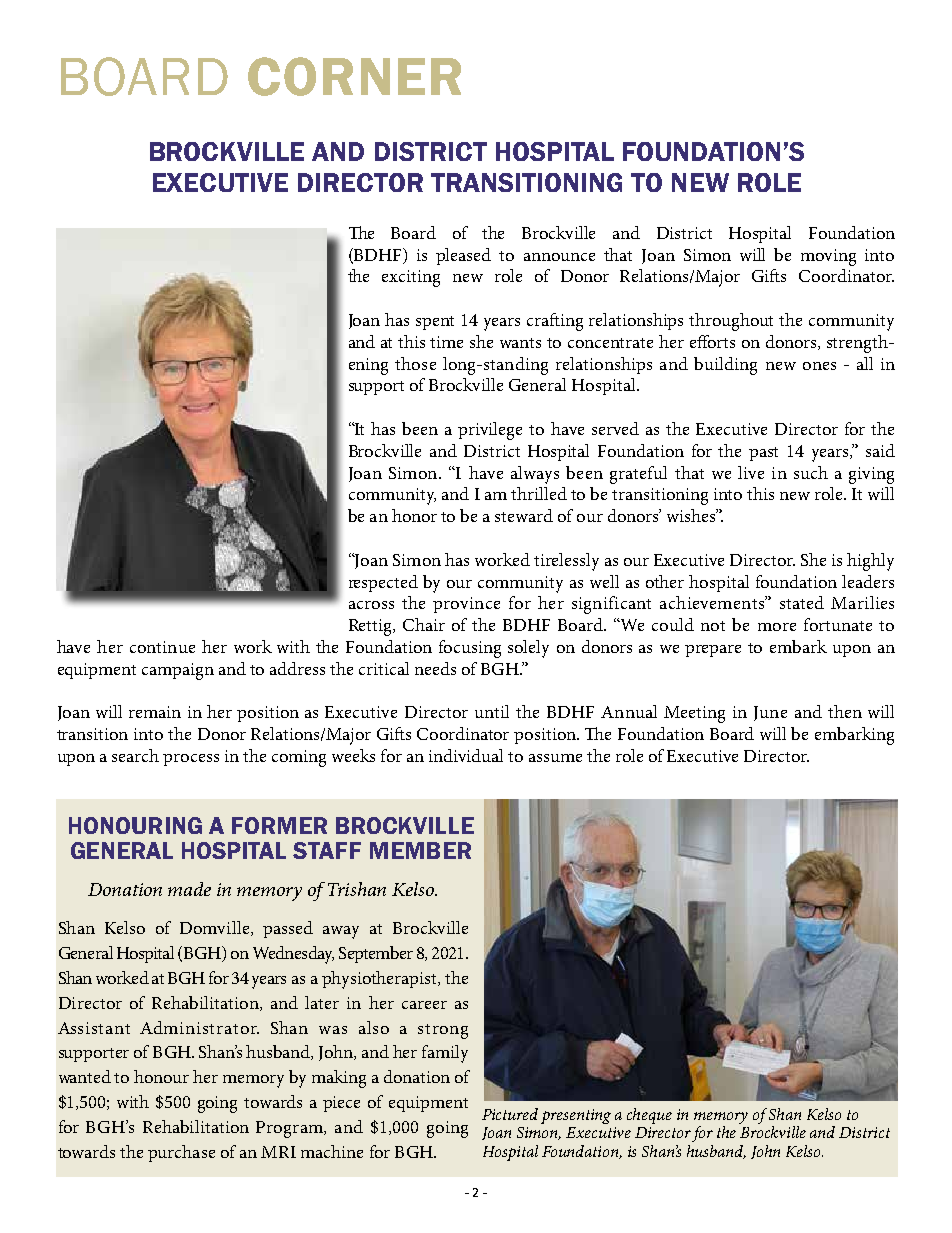  I want to click on more, so click(777, 627).
